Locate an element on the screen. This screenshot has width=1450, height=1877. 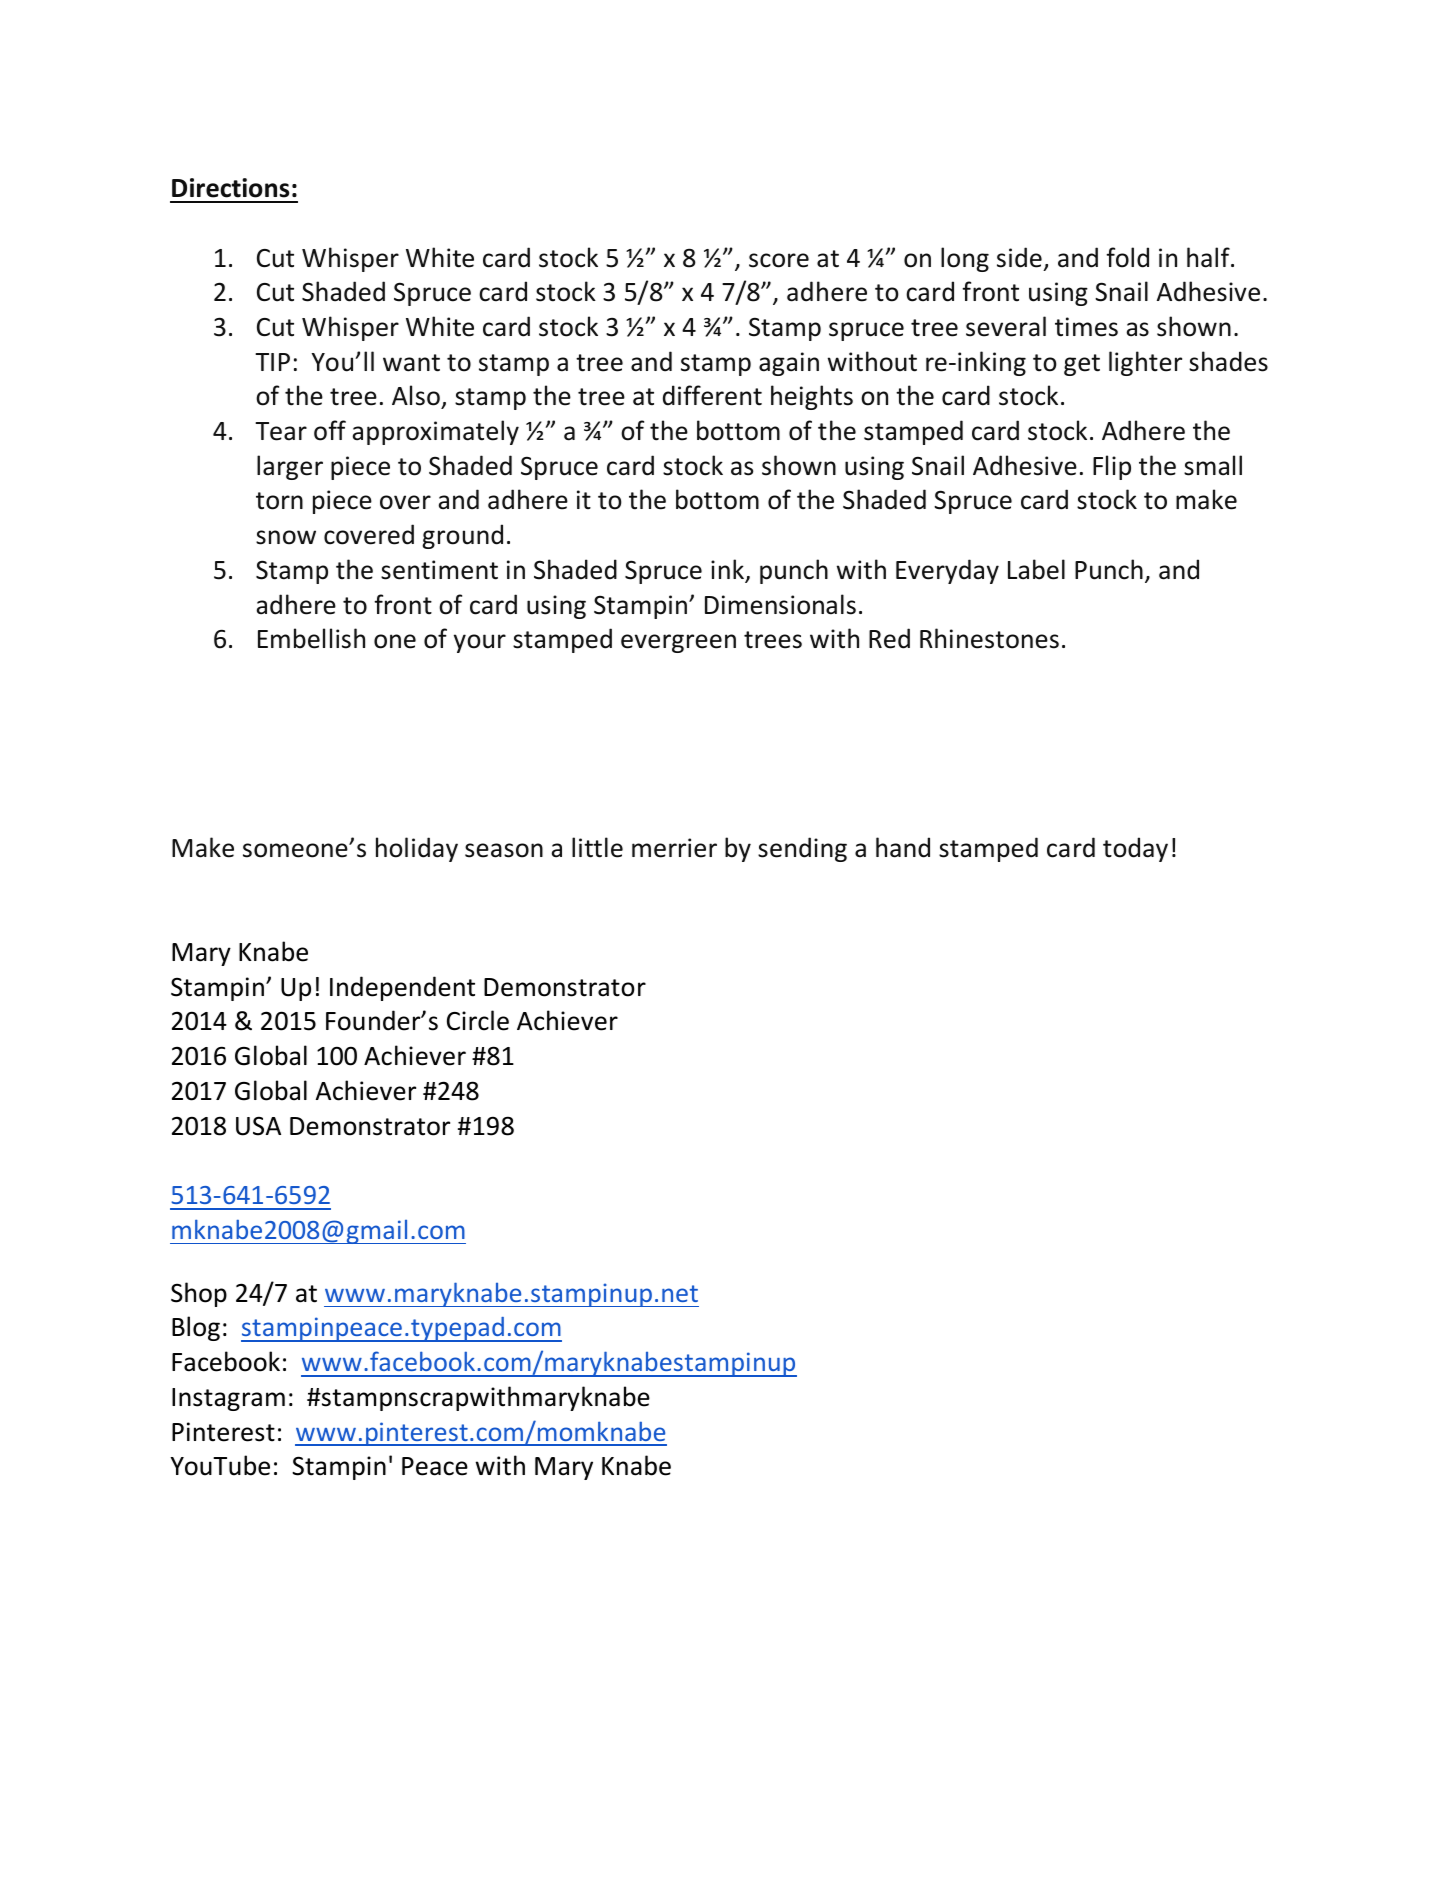
Circle is located at coordinates (478, 1020).
